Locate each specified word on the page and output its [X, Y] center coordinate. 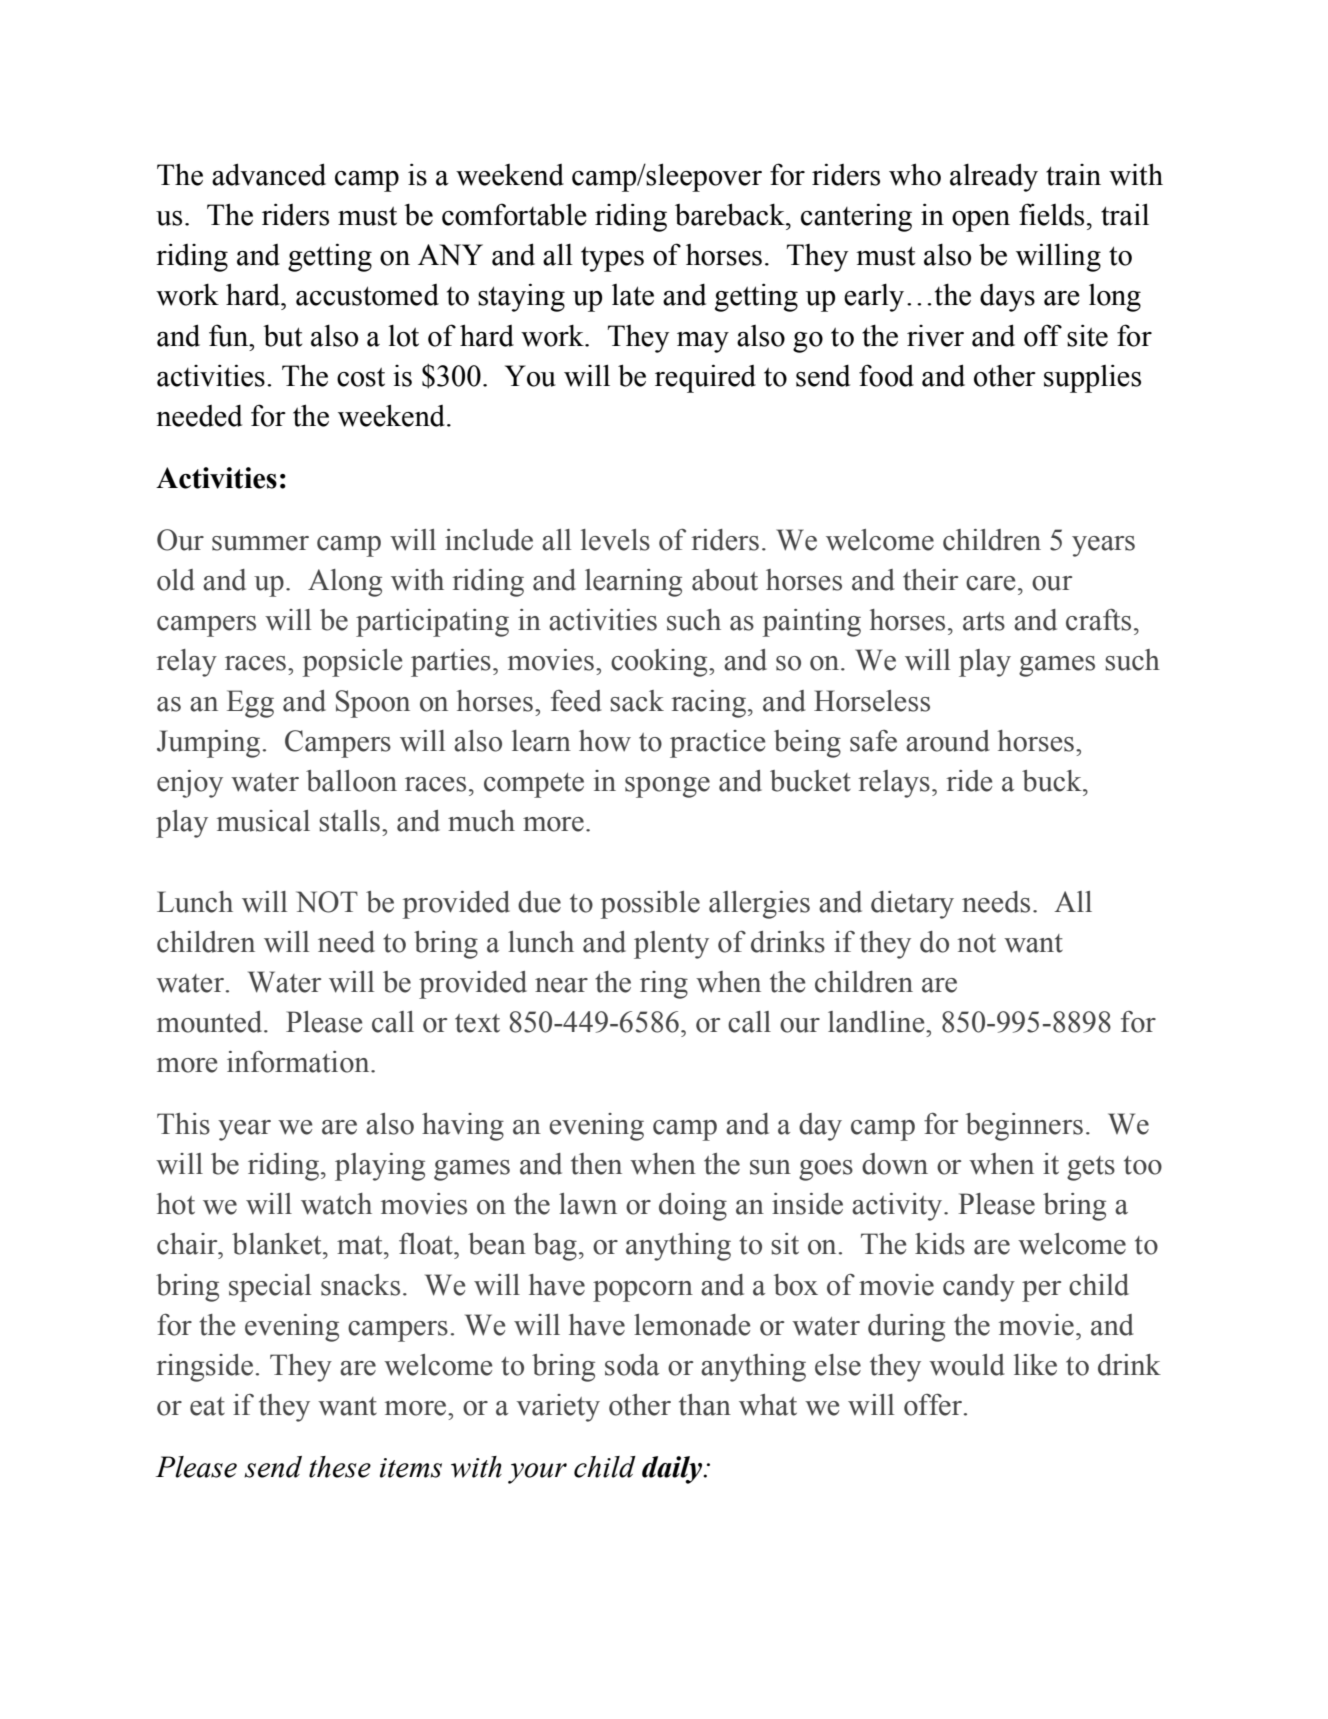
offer [934, 1405]
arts [984, 621]
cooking [660, 663]
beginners [1024, 1127]
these [340, 1467]
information [299, 1062]
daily [673, 1470]
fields [1051, 214]
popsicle [352, 663]
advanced [269, 174]
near [561, 985]
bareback [731, 214]
